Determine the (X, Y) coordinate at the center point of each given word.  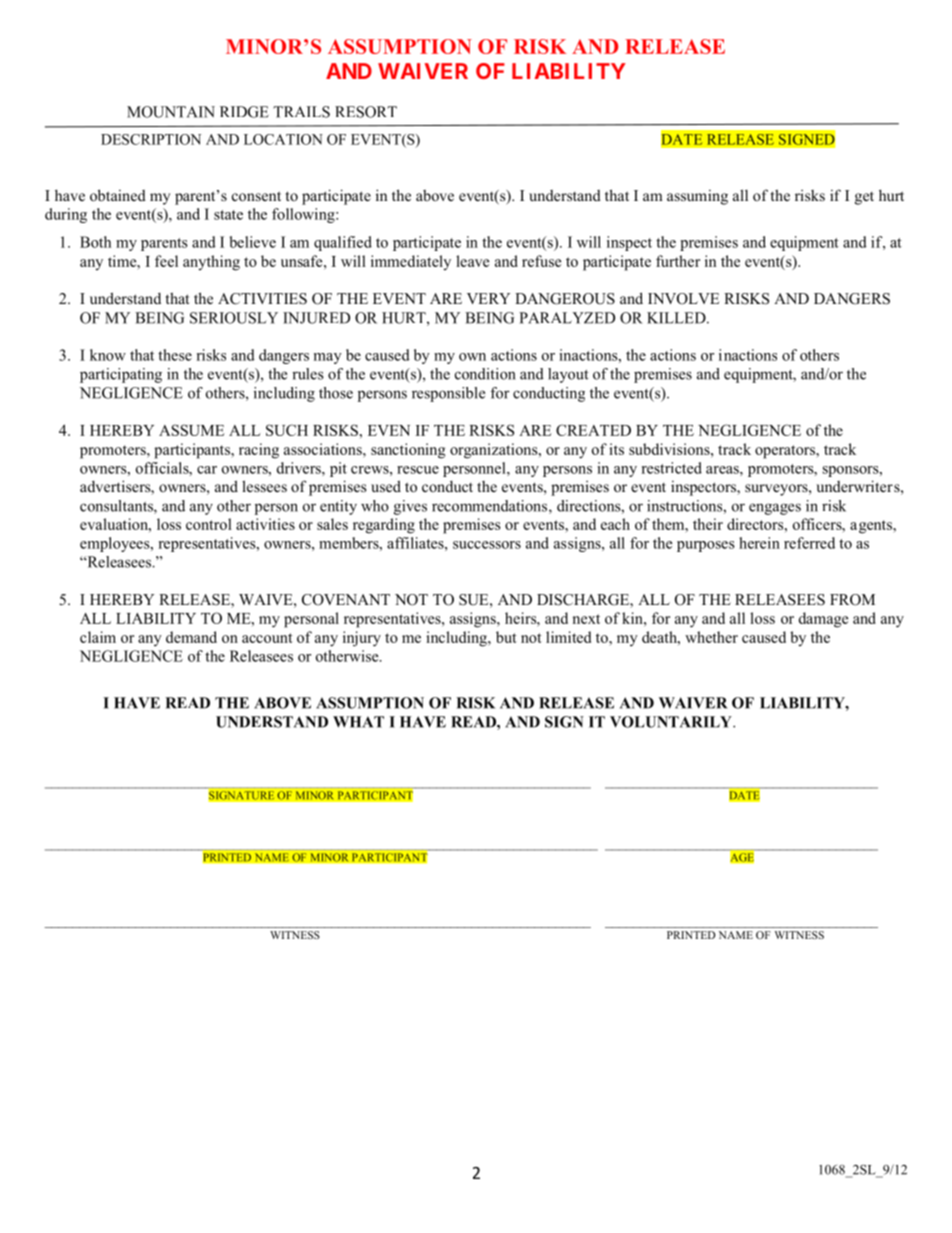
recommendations (489, 506)
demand (191, 637)
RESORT (366, 112)
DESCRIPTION (151, 139)
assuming (697, 197)
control (209, 524)
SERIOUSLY (234, 318)
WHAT (358, 722)
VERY (488, 298)
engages (775, 509)
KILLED (677, 318)
